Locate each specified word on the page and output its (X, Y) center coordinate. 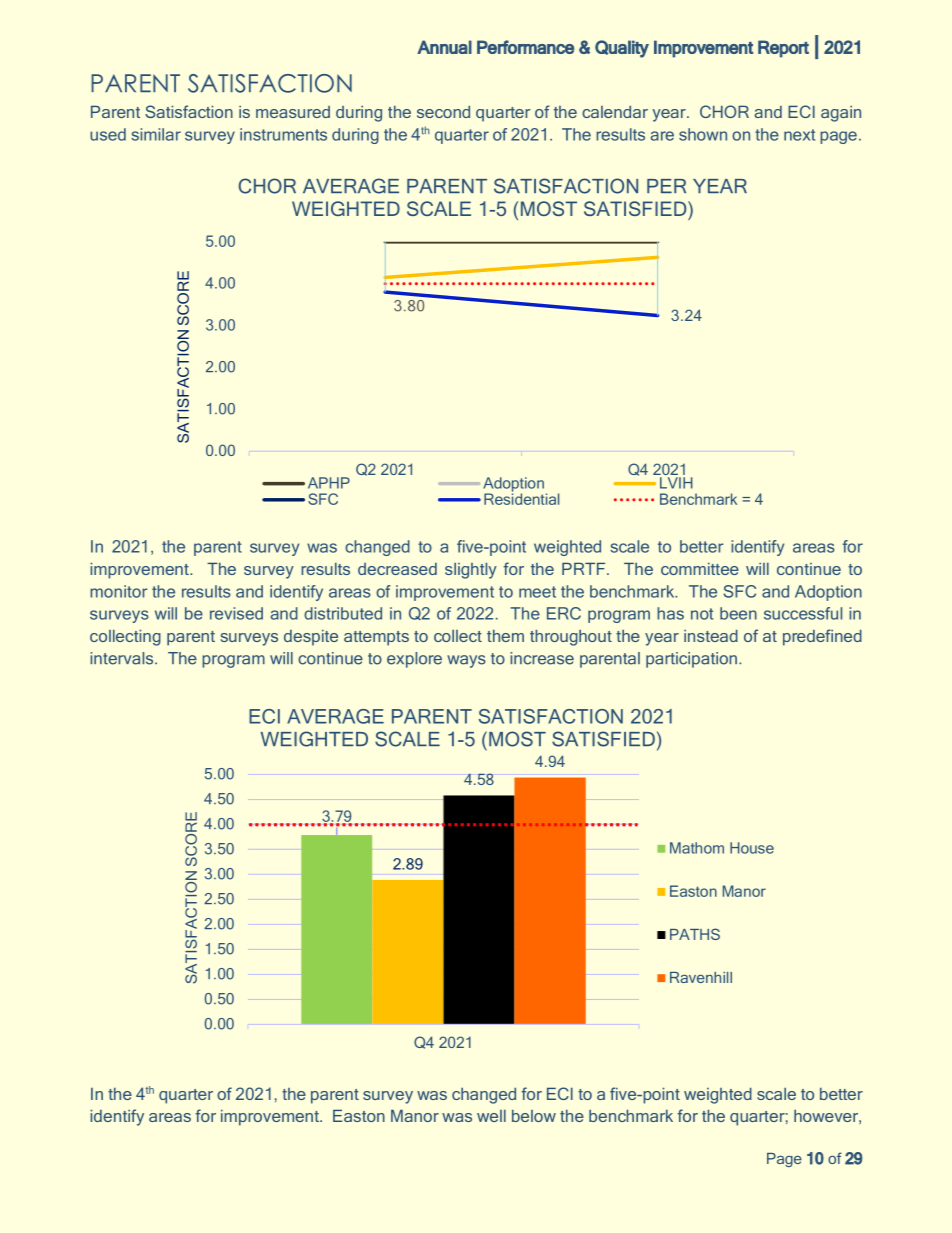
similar (156, 134)
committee (700, 568)
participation (691, 660)
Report (783, 49)
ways (466, 661)
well (491, 1115)
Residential (521, 498)
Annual (444, 47)
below (534, 1115)
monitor (118, 591)
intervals (123, 658)
